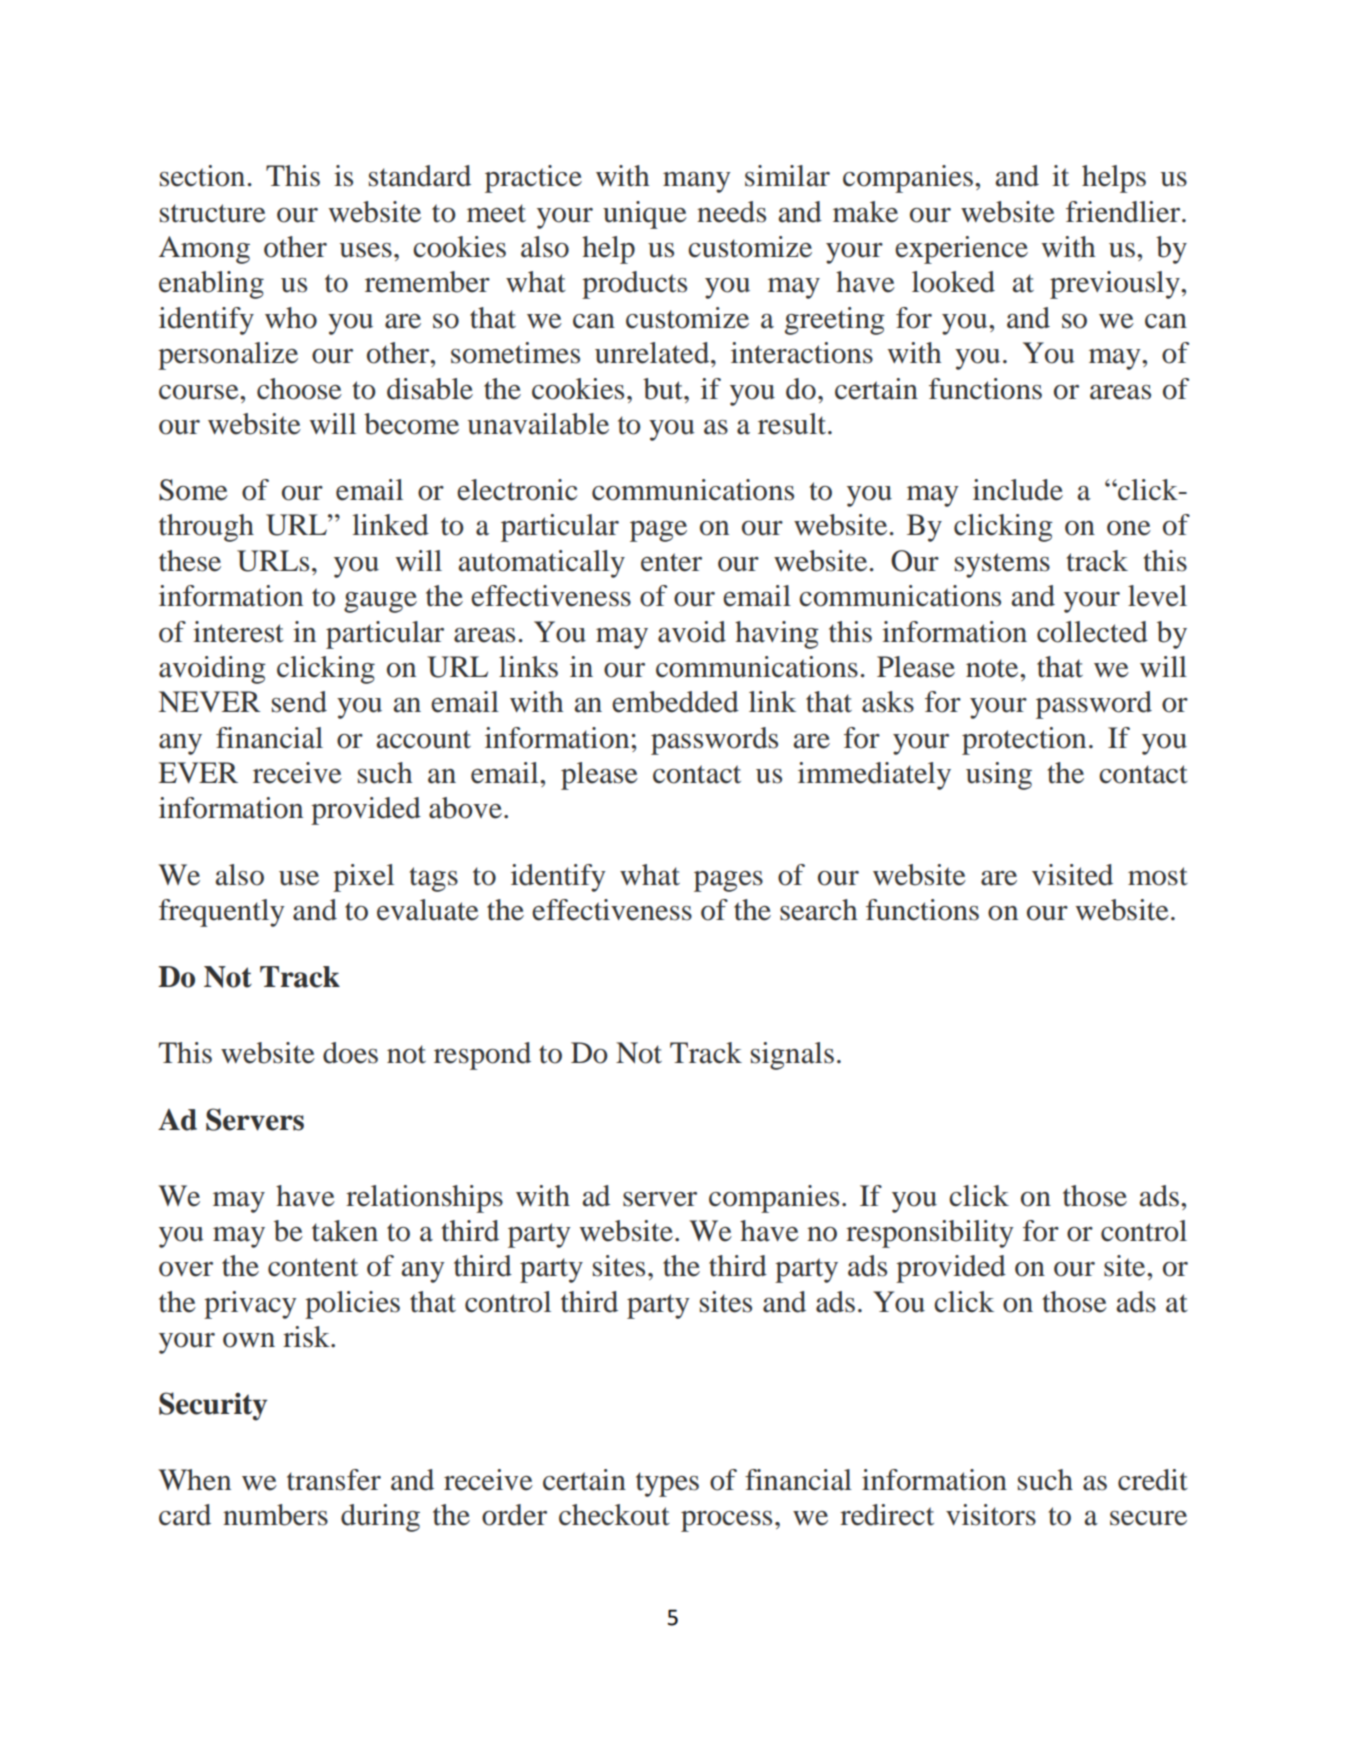  Describe the element at coordinates (667, 1484) in the page. I see `types` at that location.
